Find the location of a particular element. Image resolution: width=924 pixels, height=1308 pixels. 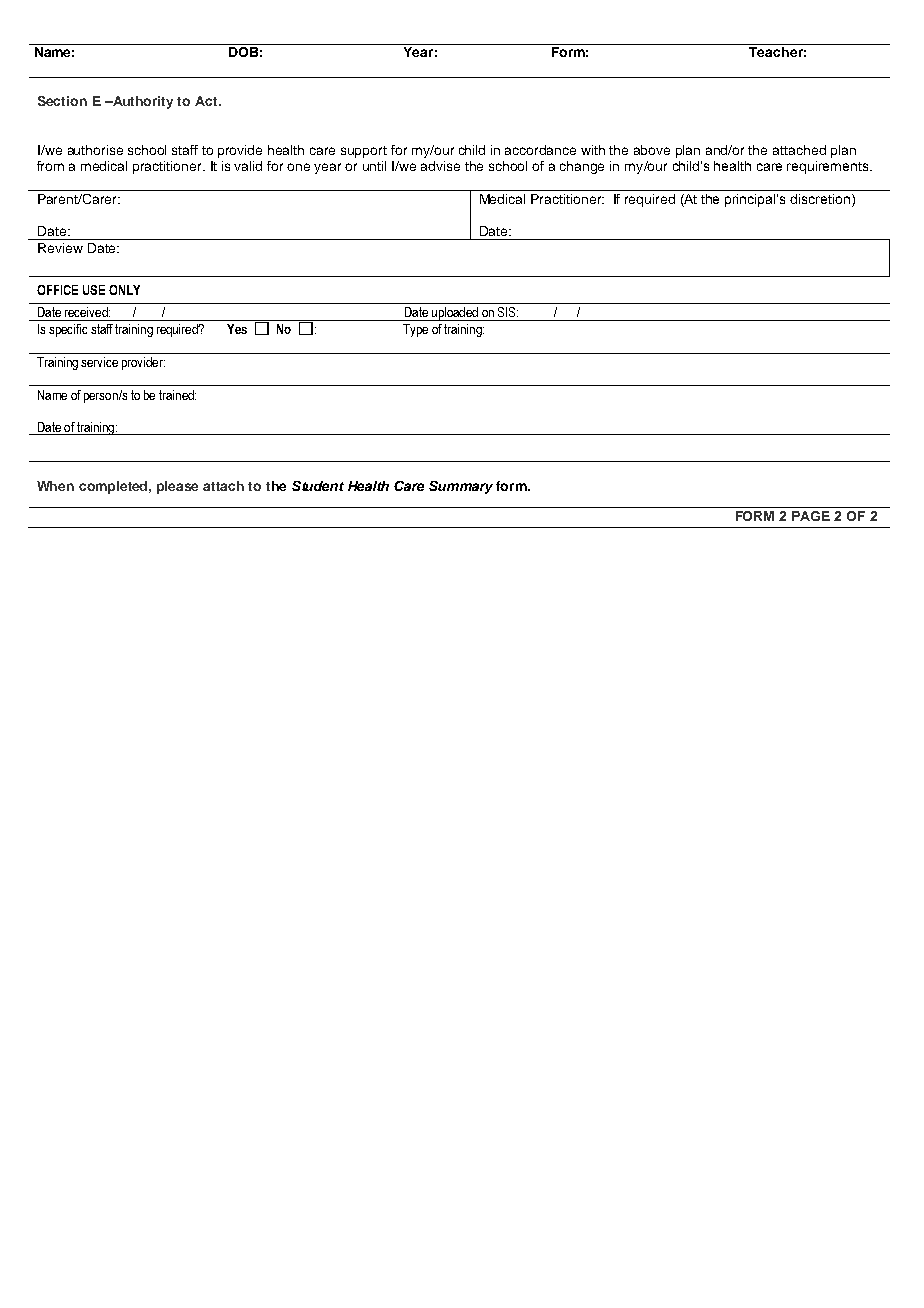

service is located at coordinates (99, 362).
